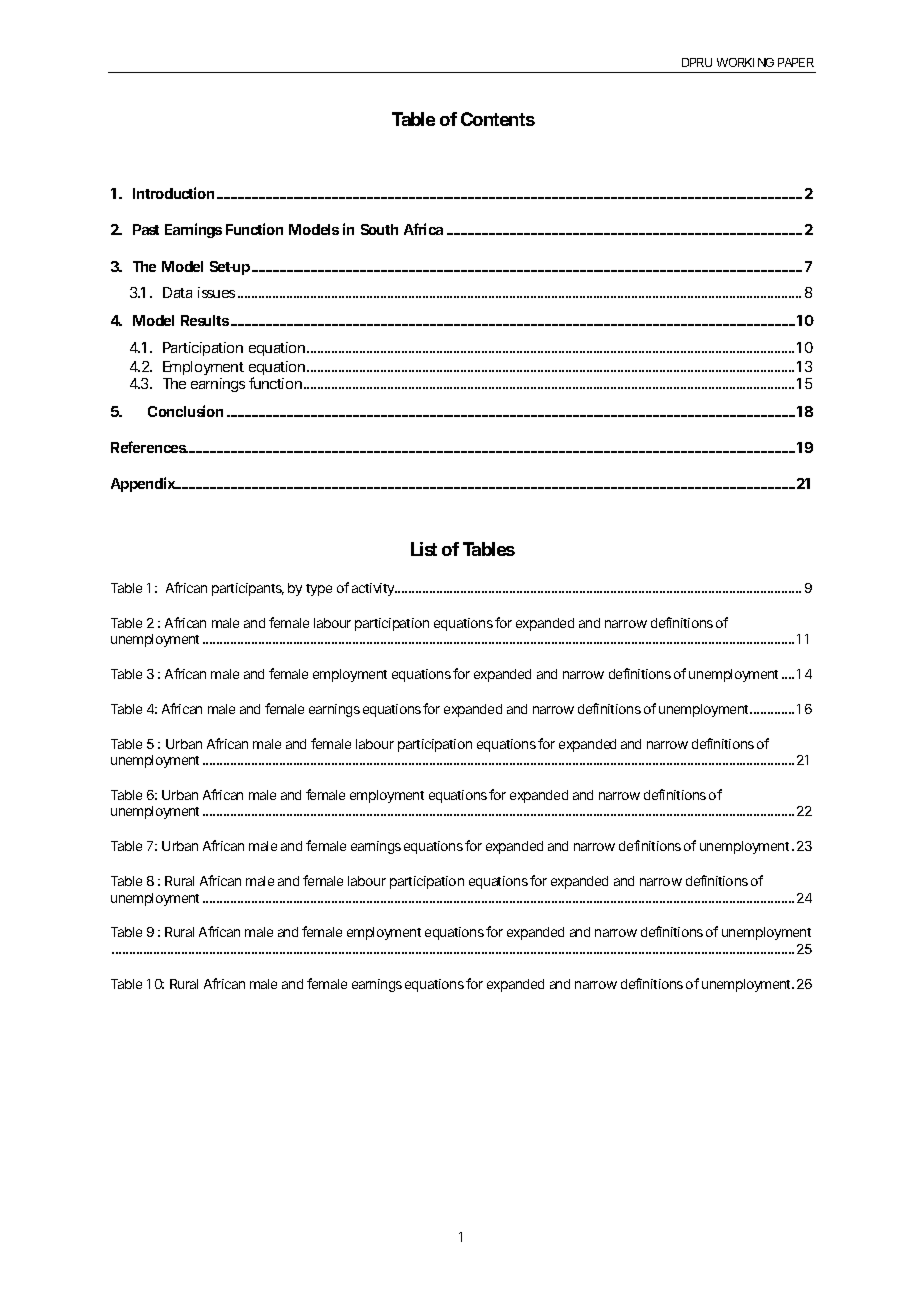 The width and height of the page is (924, 1307). I want to click on type, so click(319, 590).
